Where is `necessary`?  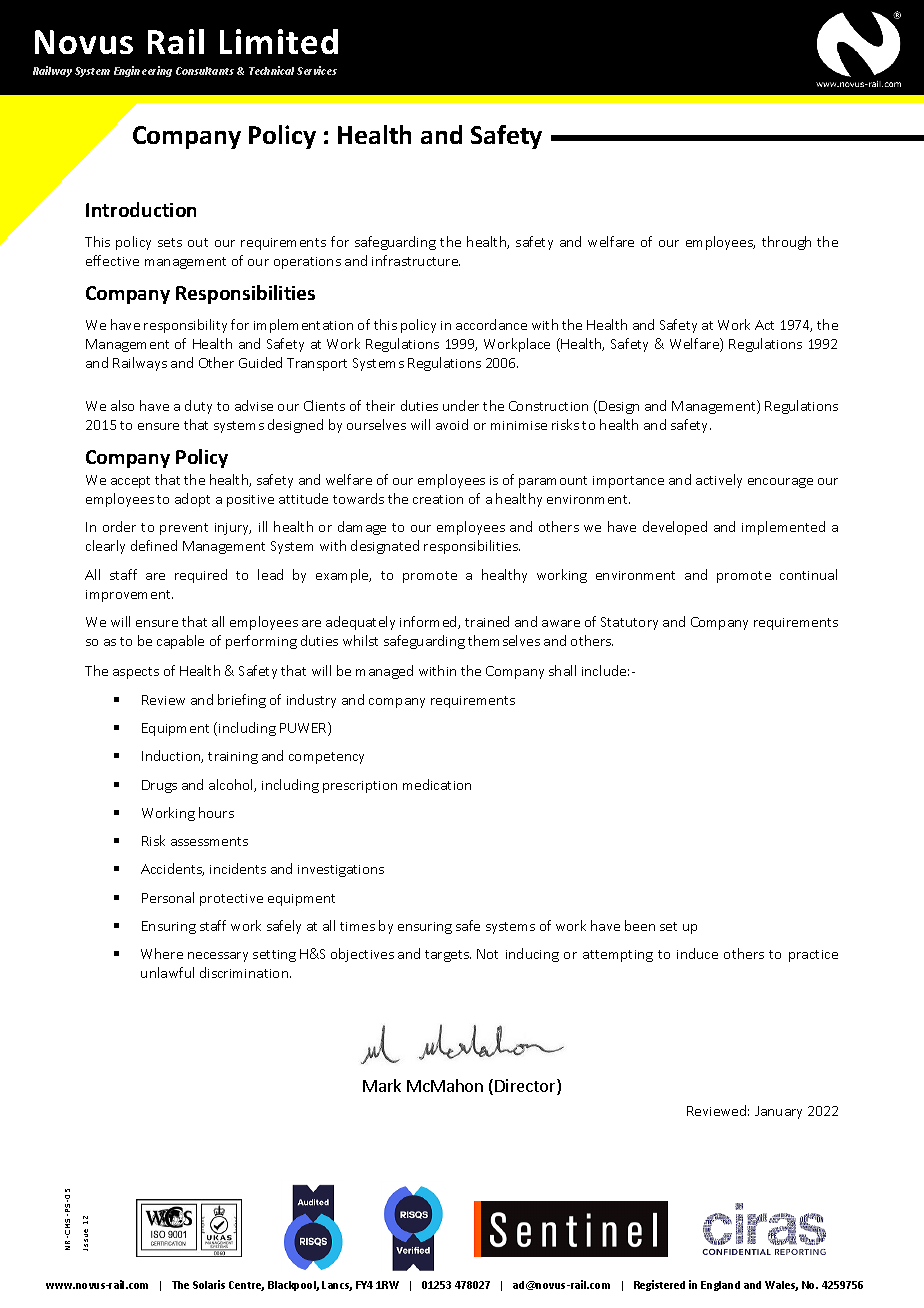
necessary is located at coordinates (218, 957).
